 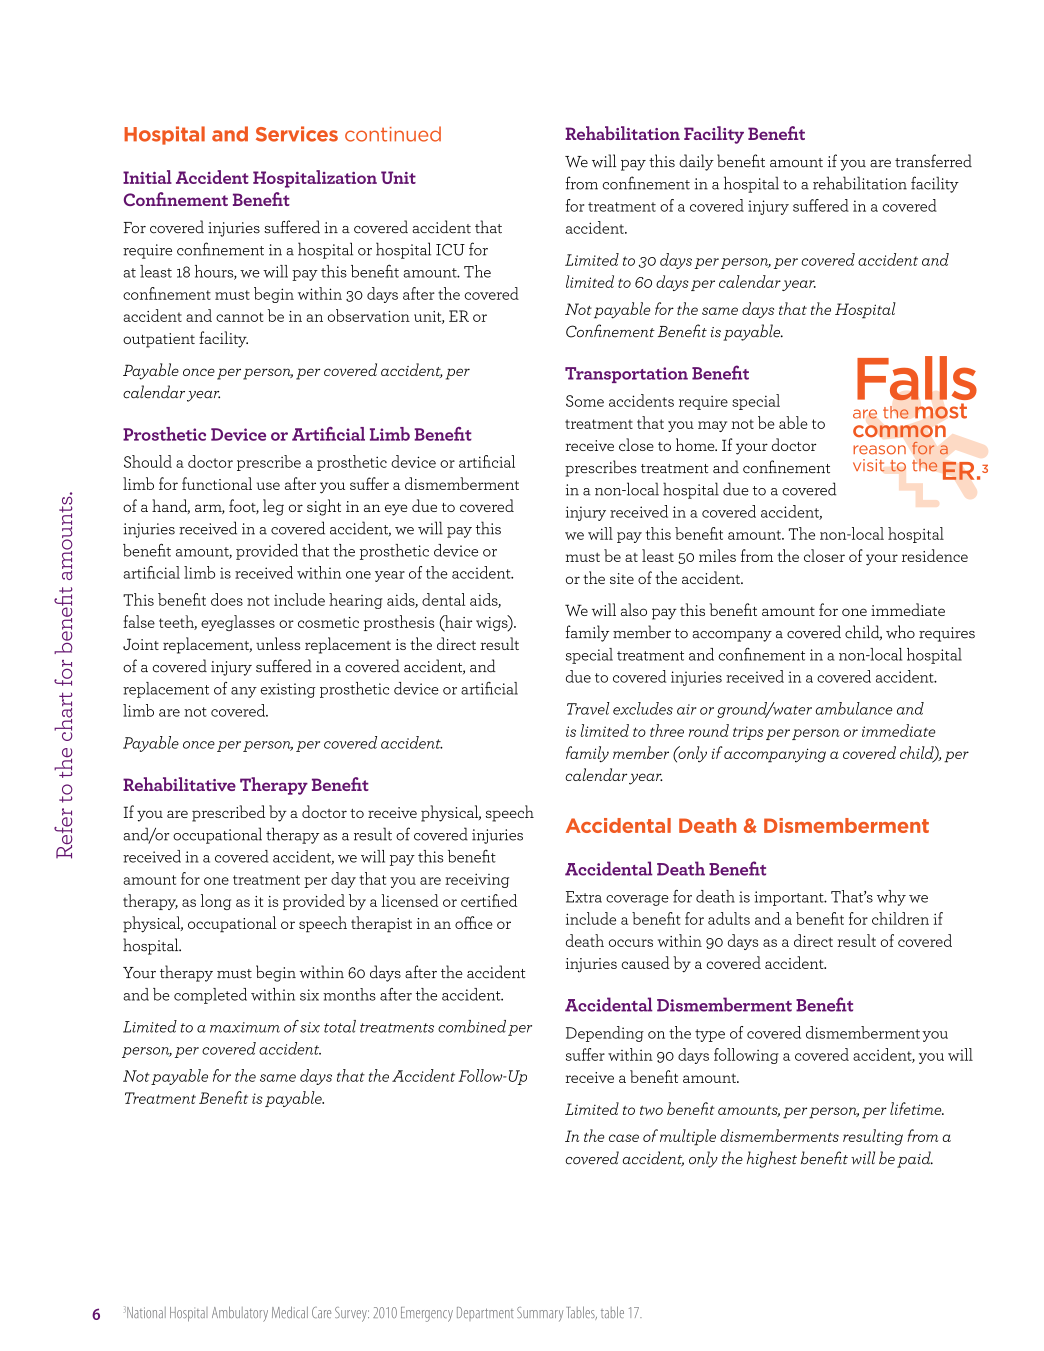 What do you see at coordinates (450, 250) in the image?
I see `ICU` at bounding box center [450, 250].
